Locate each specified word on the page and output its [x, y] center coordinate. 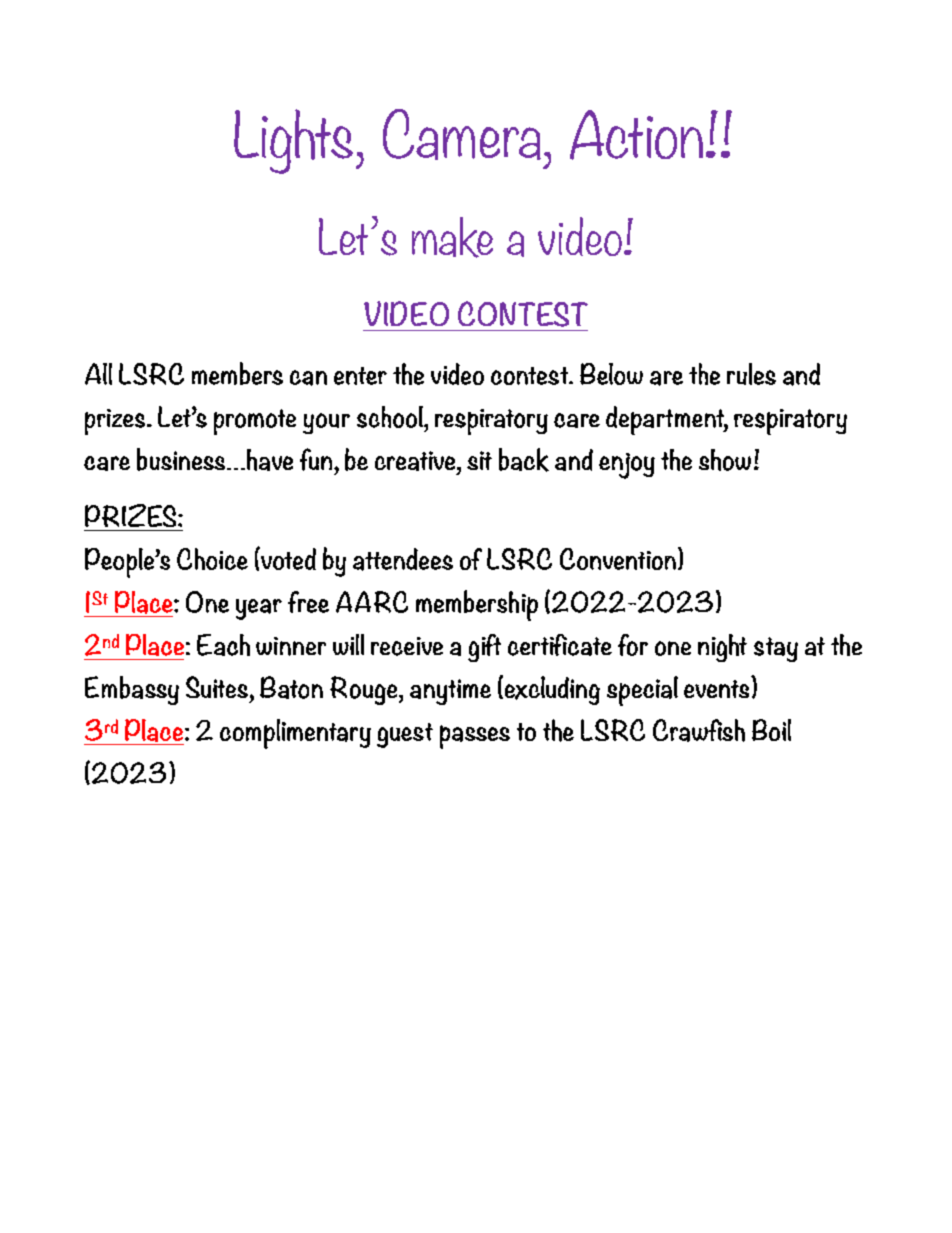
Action [636, 135]
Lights [293, 141]
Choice [212, 559]
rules [751, 374]
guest [405, 735]
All [98, 374]
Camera [462, 134]
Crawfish [699, 730]
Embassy [132, 690]
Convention [618, 559]
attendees [403, 559]
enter [360, 376]
